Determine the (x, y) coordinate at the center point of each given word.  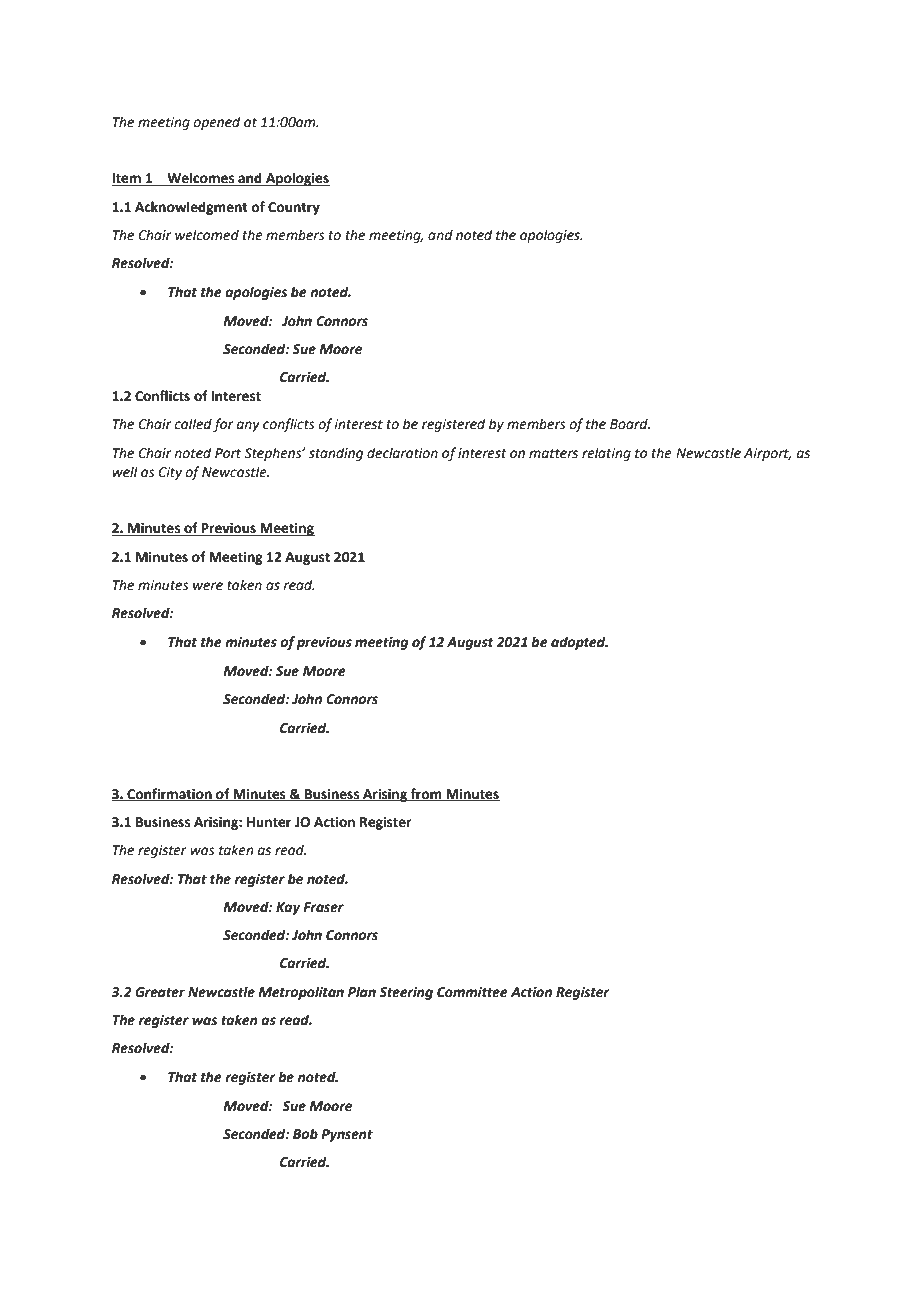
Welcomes (201, 179)
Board (630, 424)
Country (294, 208)
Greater (160, 992)
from (426, 794)
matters (553, 454)
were (208, 586)
